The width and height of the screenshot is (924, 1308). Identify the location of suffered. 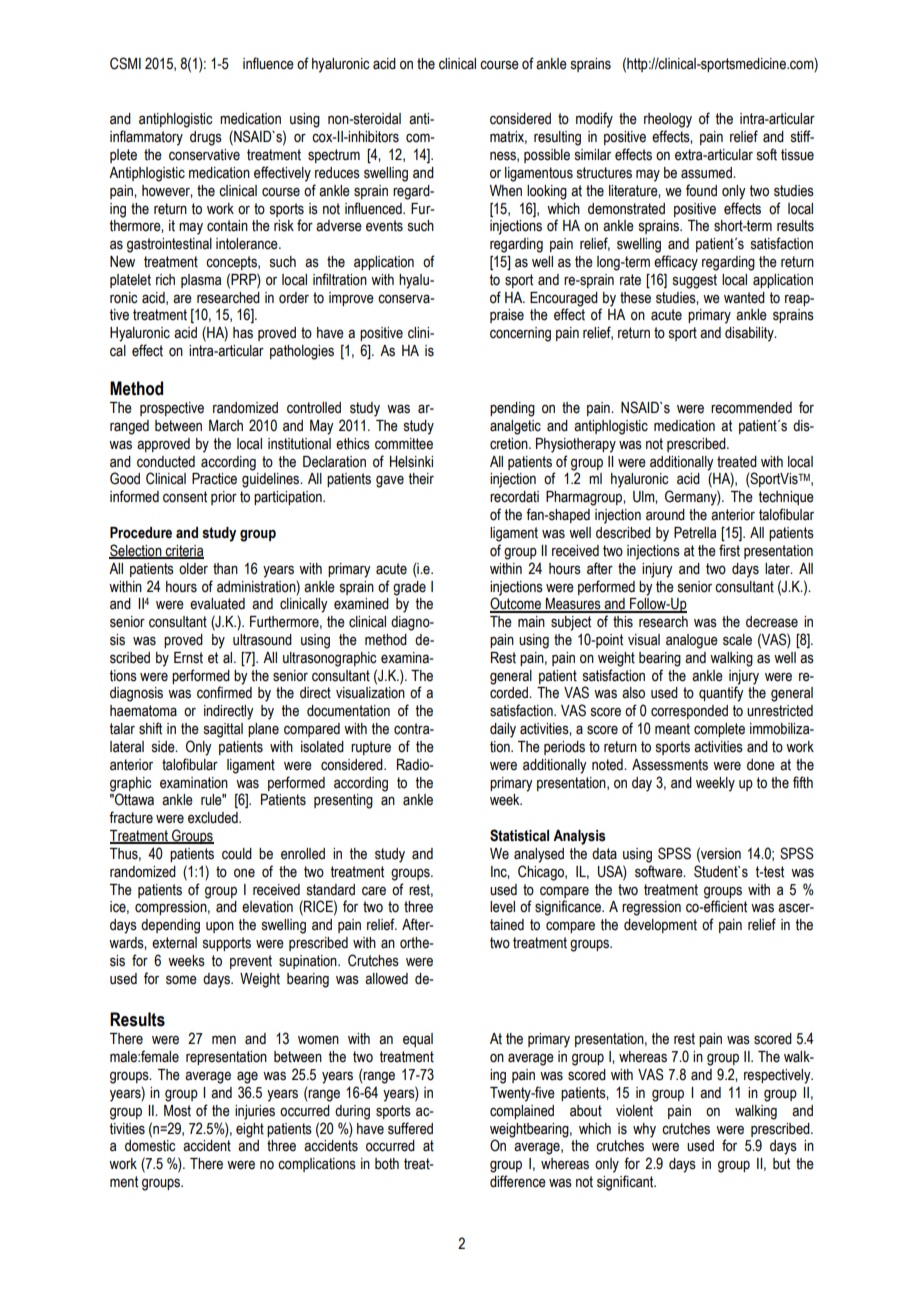
(410, 1128).
